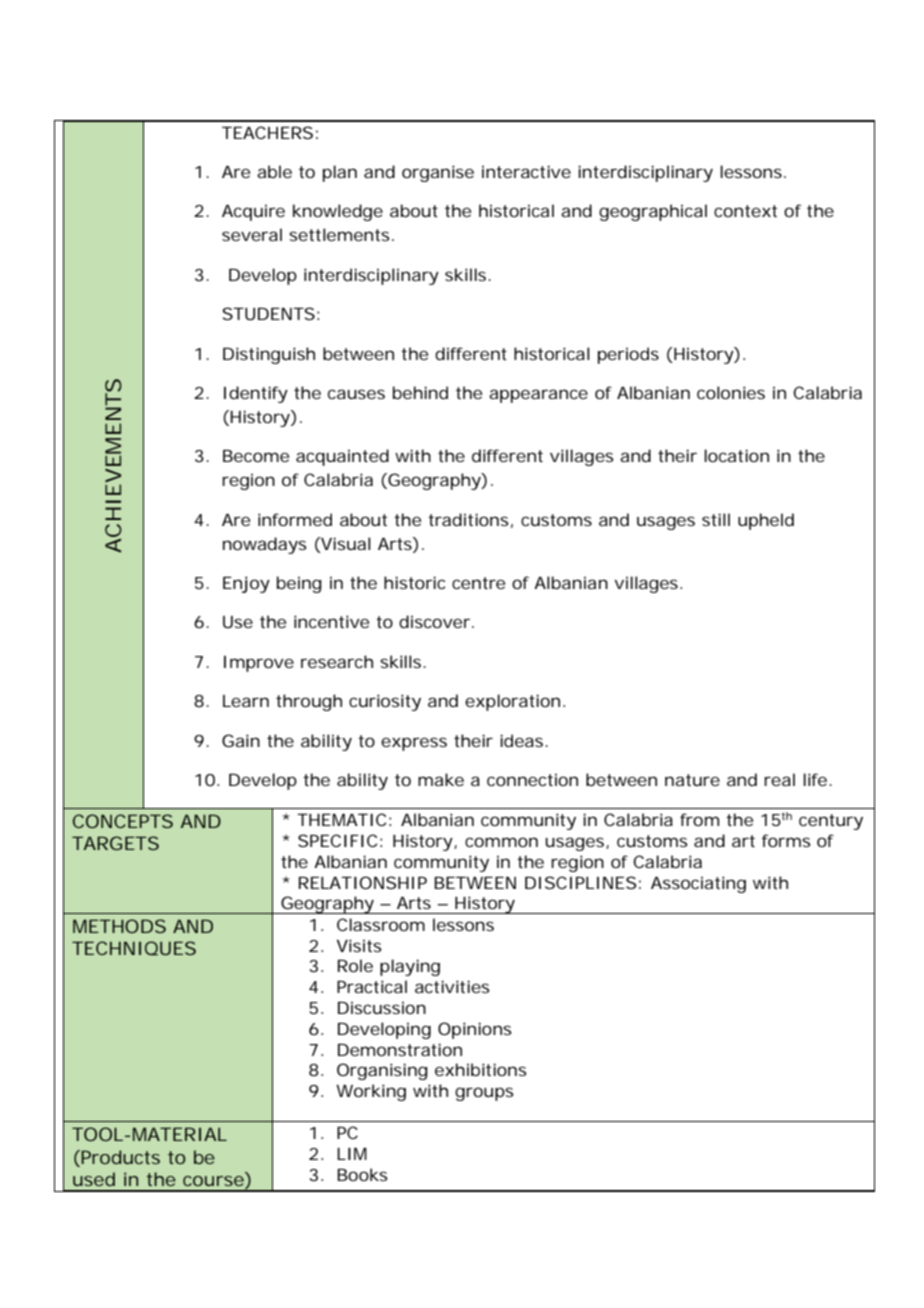 The width and height of the page is (924, 1308). I want to click on real, so click(779, 779).
